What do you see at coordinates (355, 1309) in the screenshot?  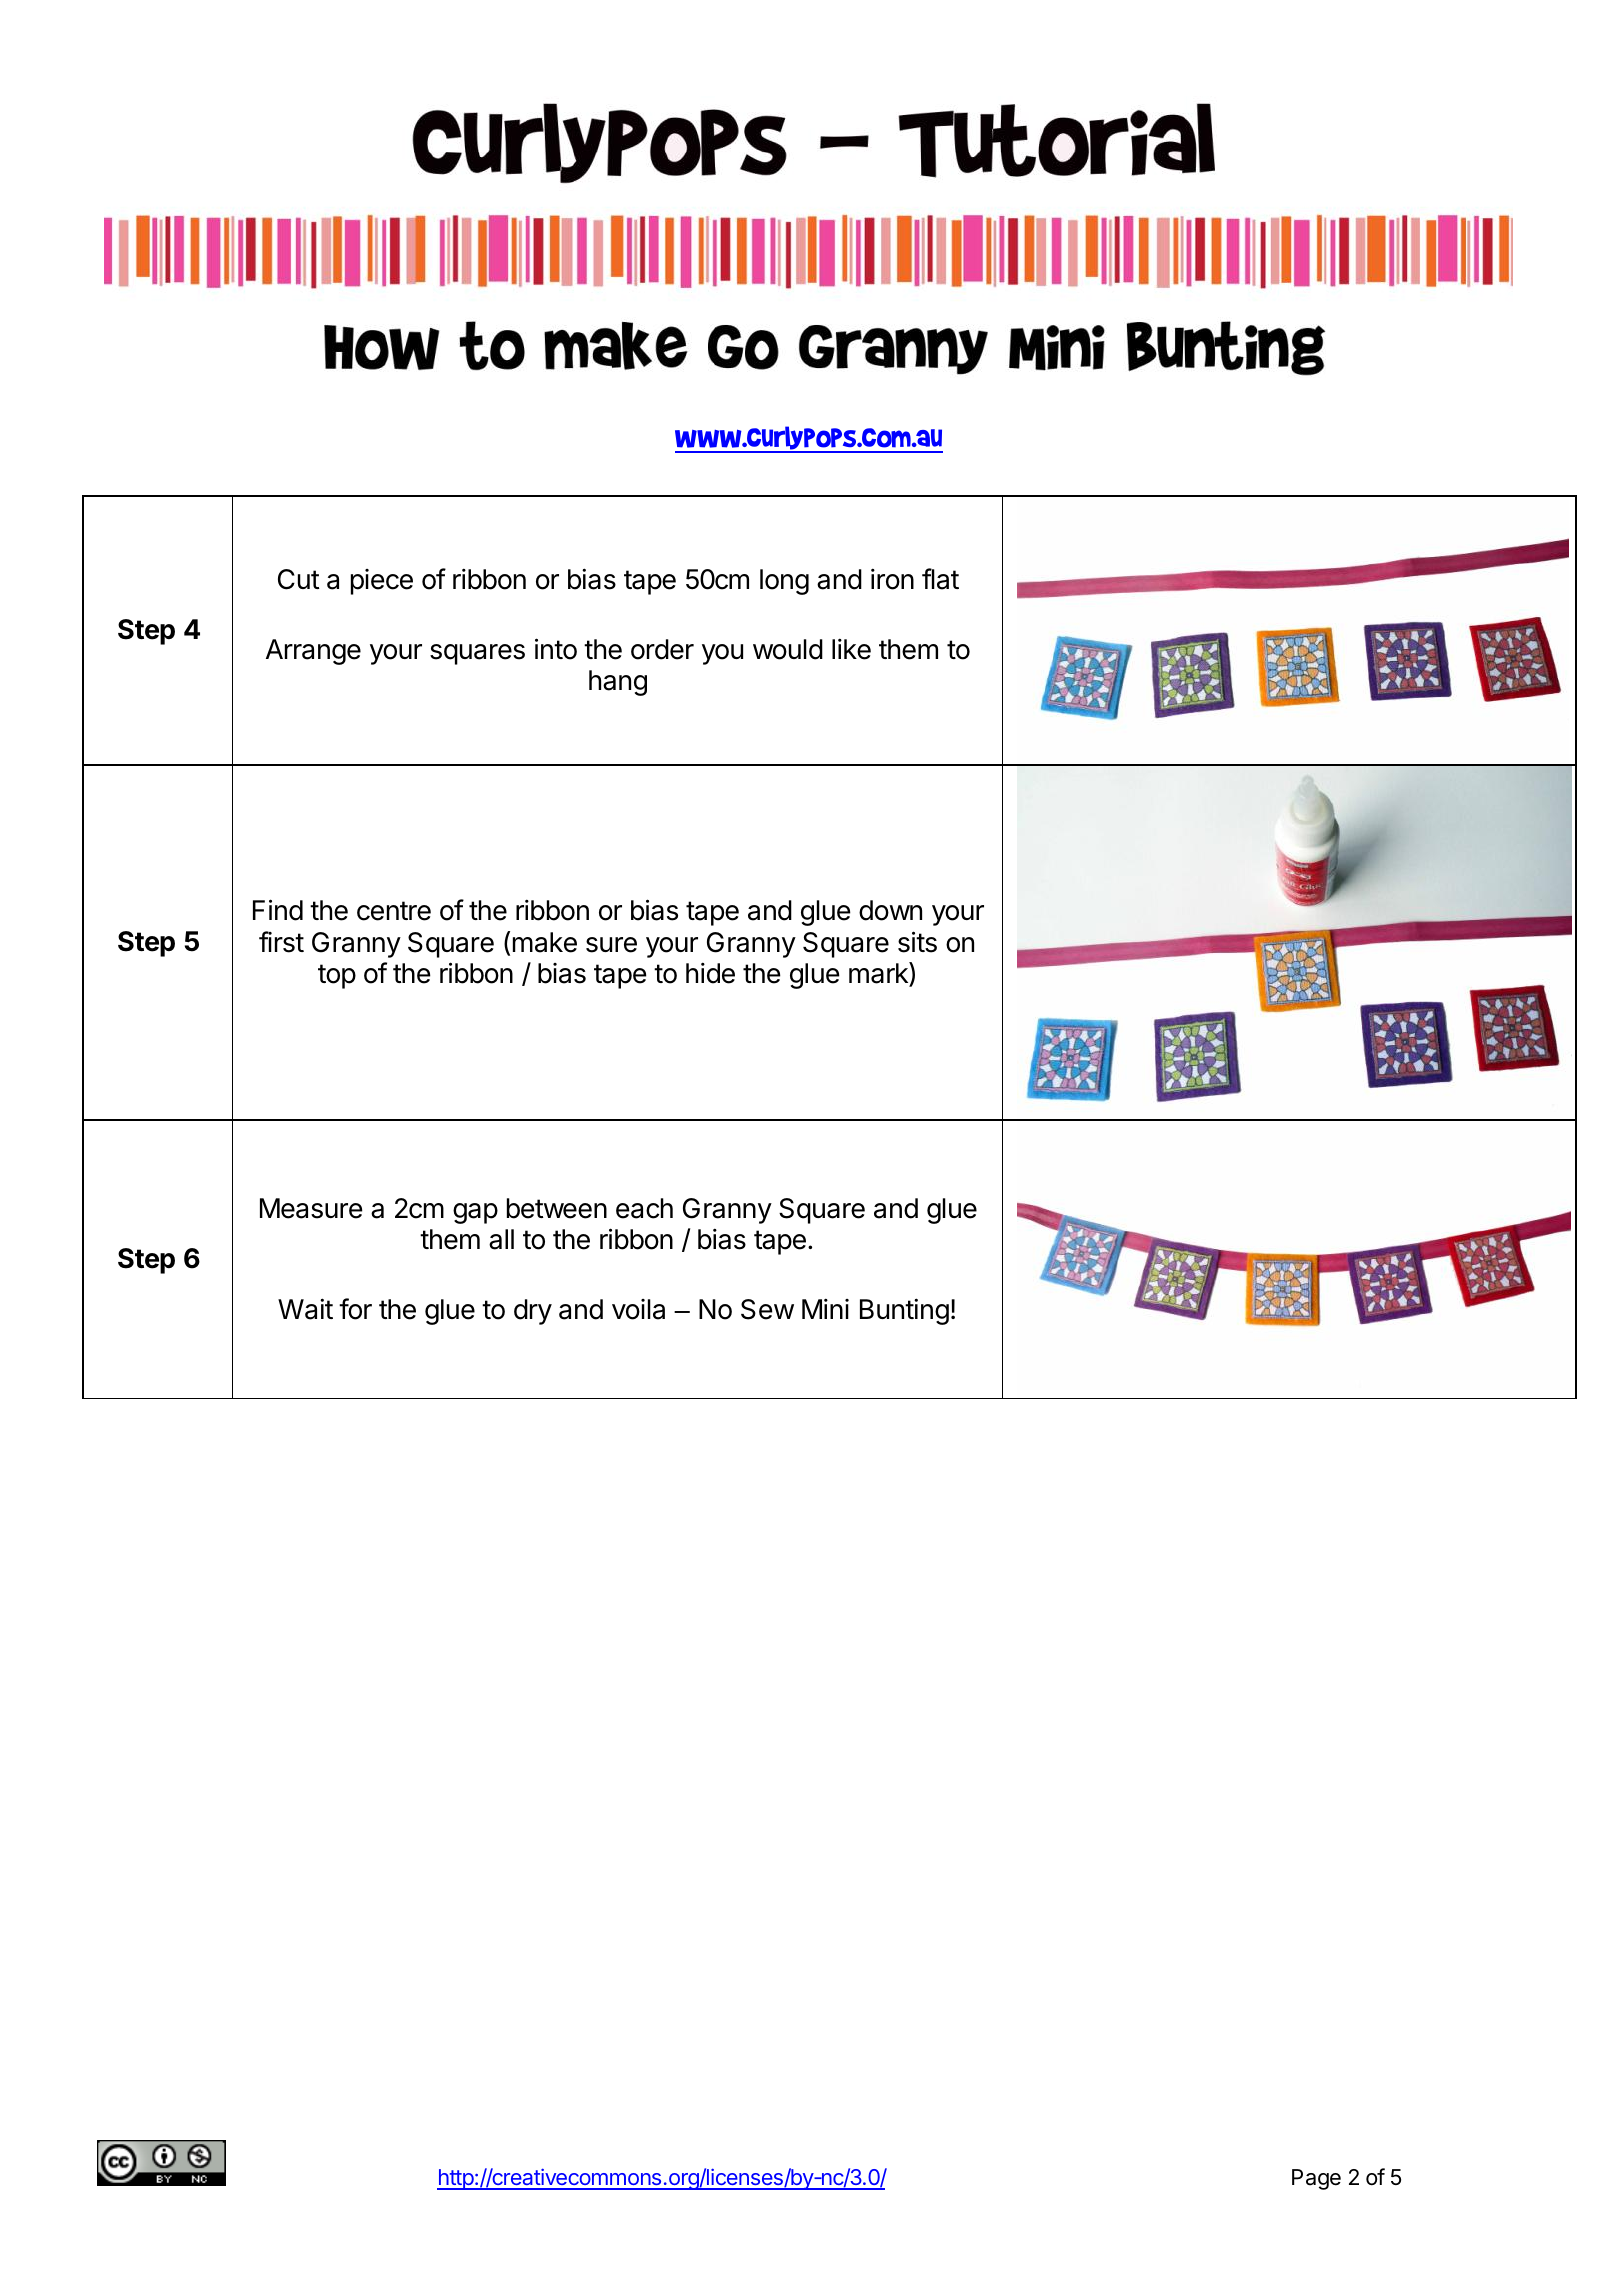 I see `for` at bounding box center [355, 1309].
